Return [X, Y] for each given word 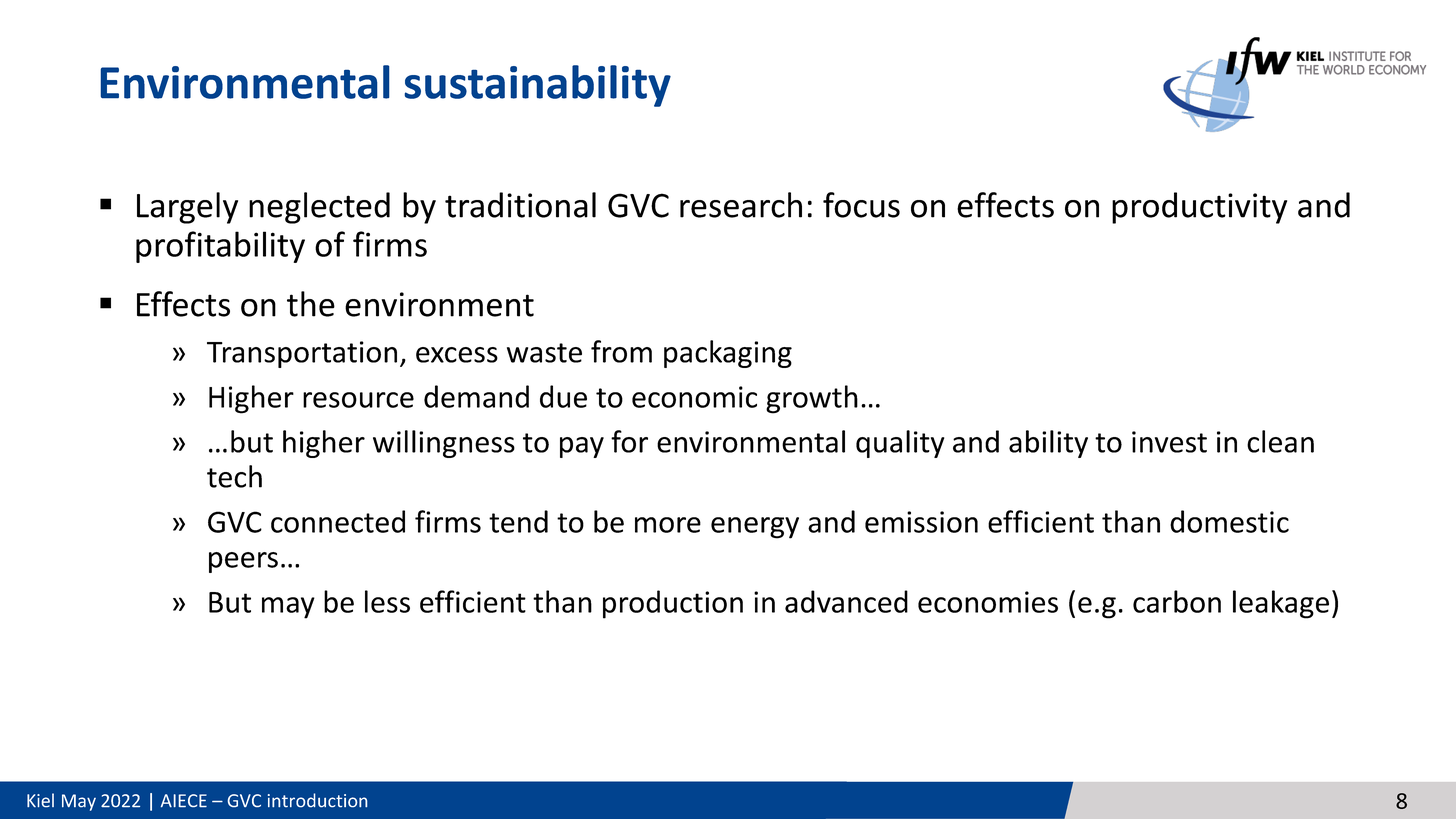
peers [243, 562]
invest [1169, 442]
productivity [1199, 208]
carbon [1177, 601]
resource [358, 400]
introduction [317, 800]
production [673, 604]
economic [694, 397]
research [741, 205]
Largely [187, 208]
